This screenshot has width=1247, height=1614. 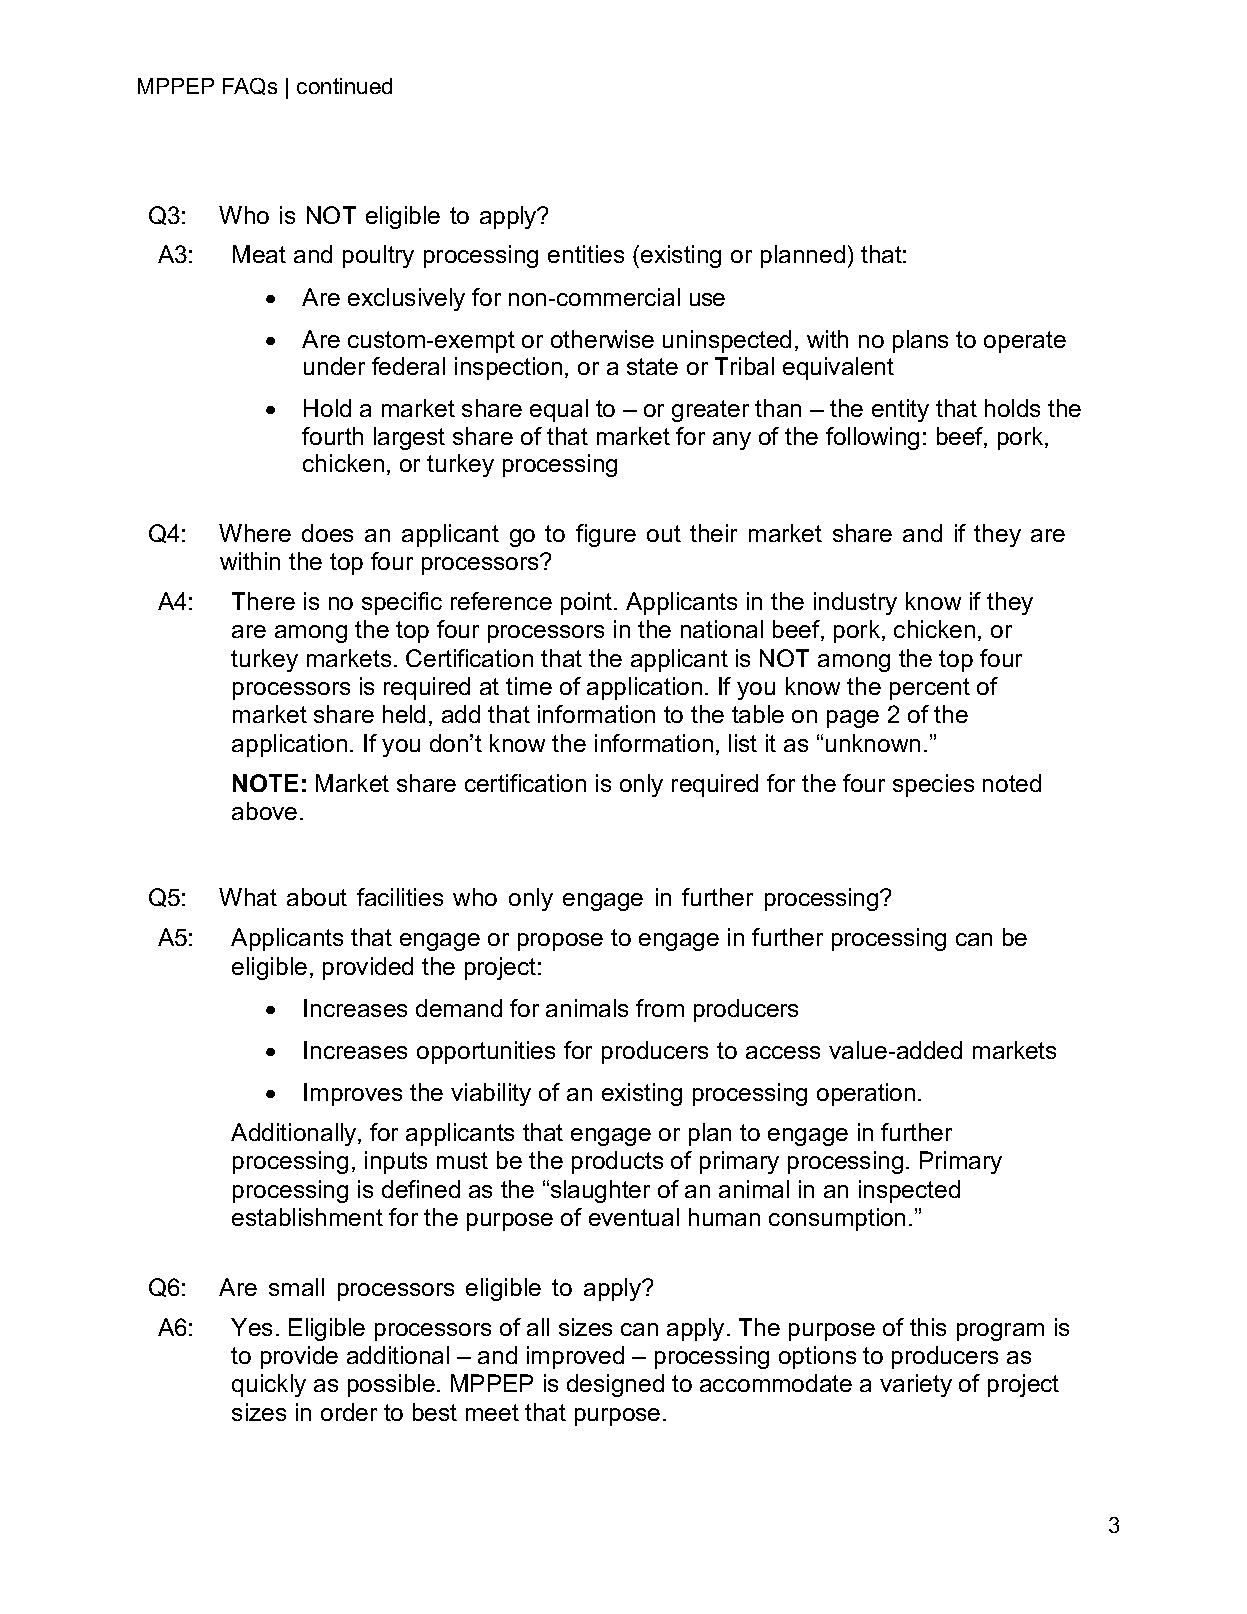 I want to click on designed, so click(x=615, y=1385).
